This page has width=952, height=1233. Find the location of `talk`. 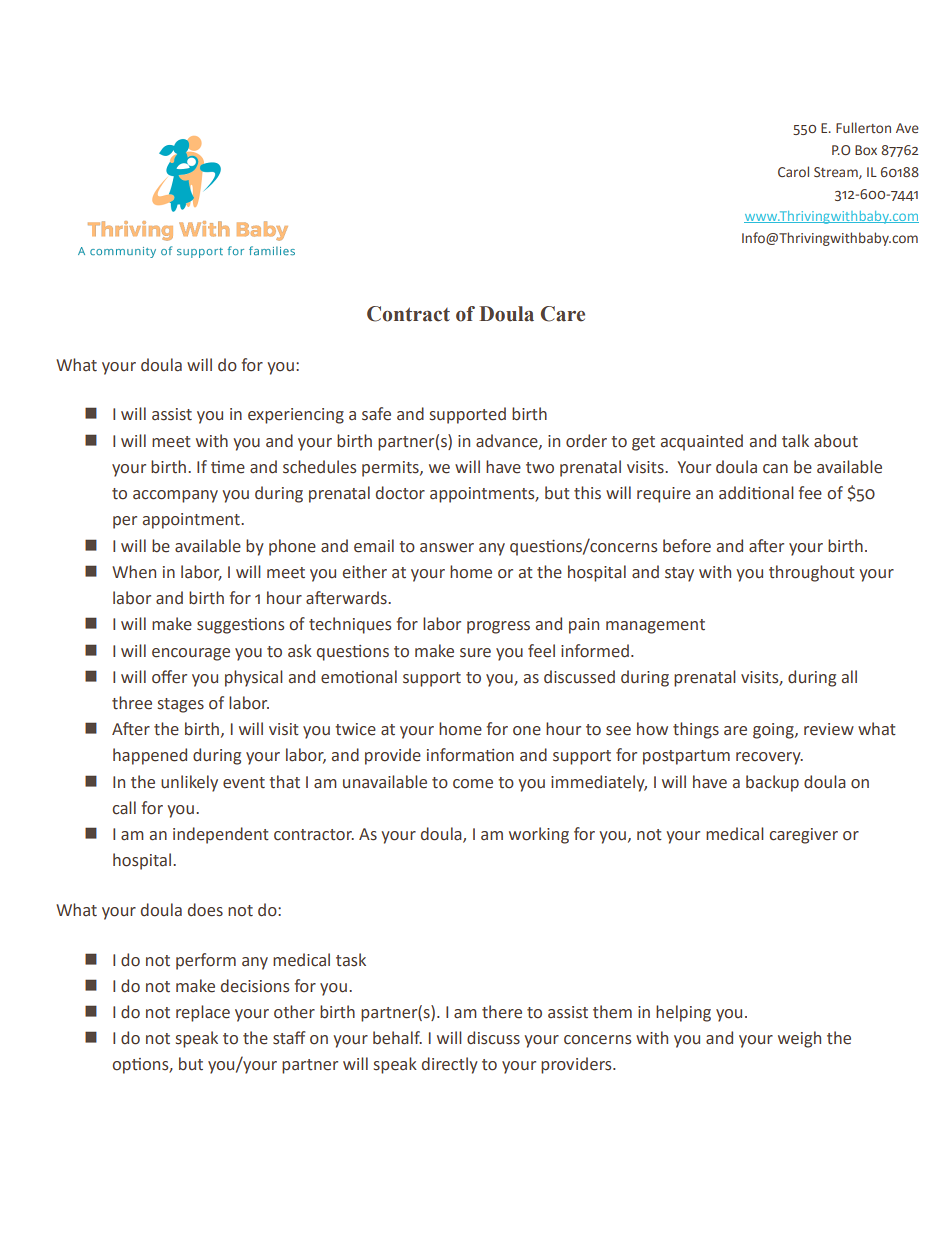

talk is located at coordinates (795, 441).
